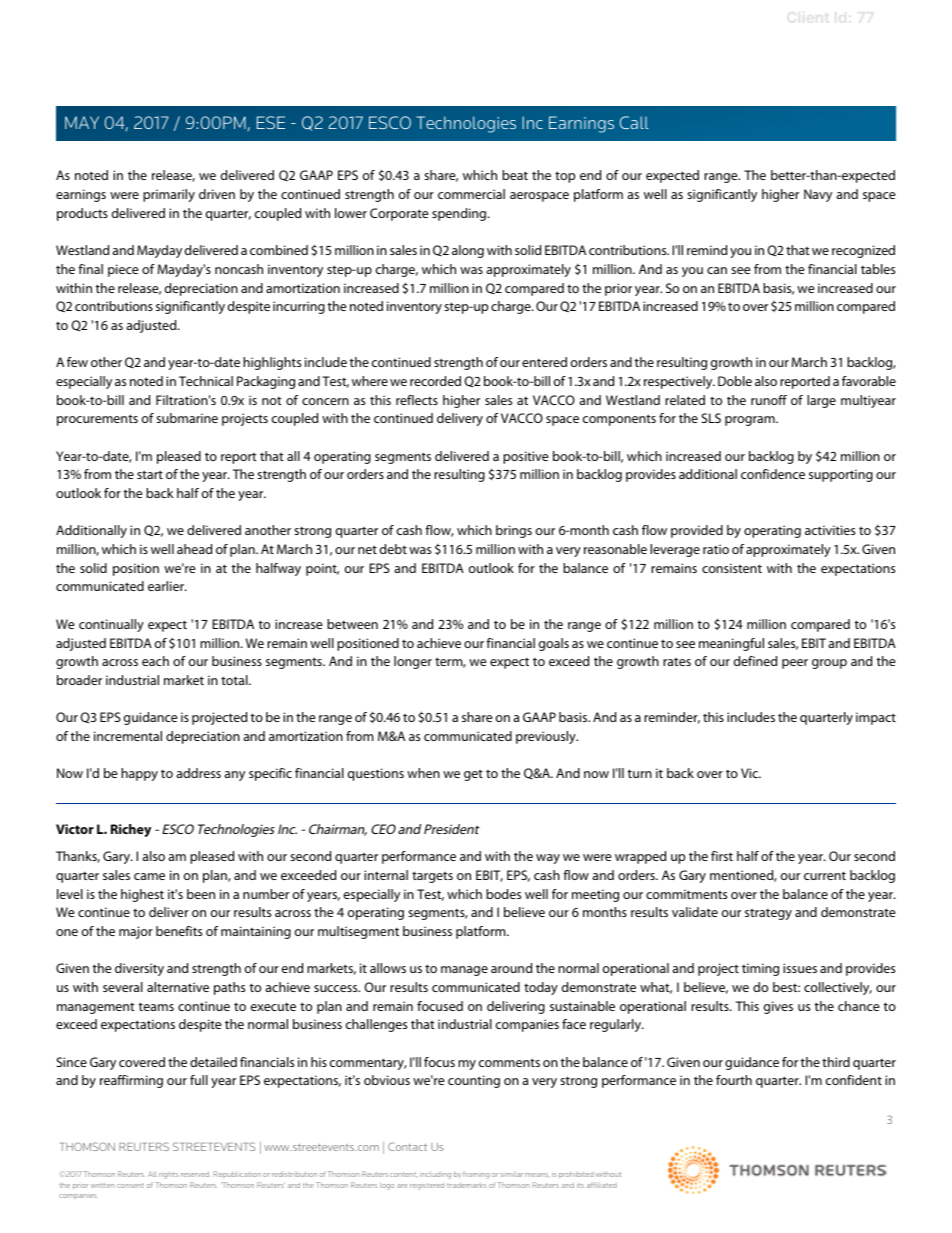 The image size is (952, 1233). What do you see at coordinates (155, 661) in the page?
I see `each` at bounding box center [155, 661].
